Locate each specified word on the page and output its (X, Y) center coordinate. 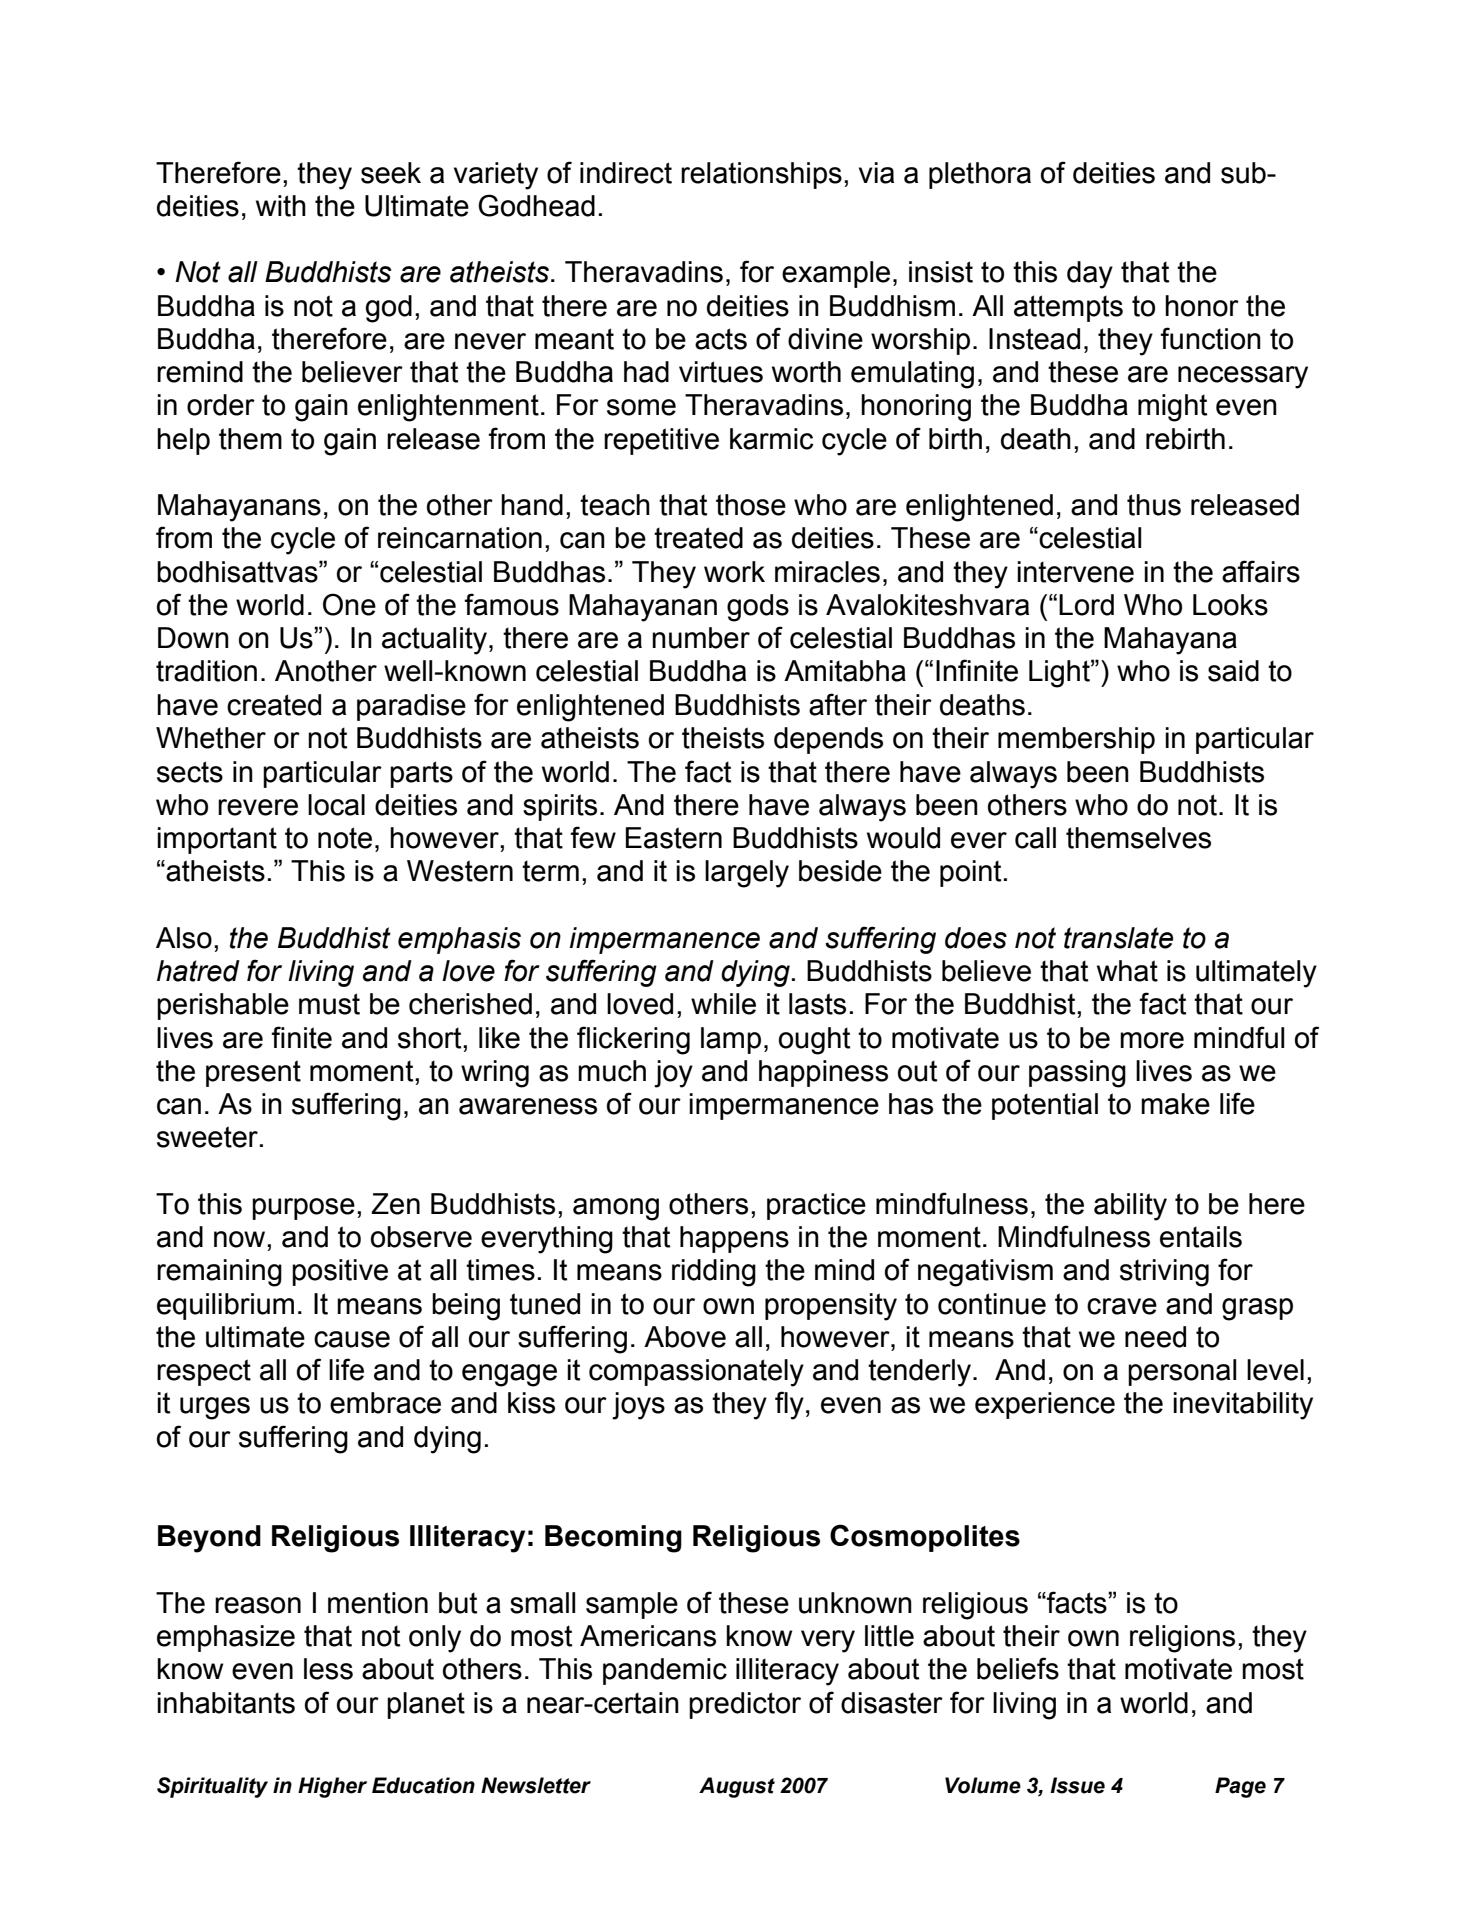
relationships (761, 175)
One (349, 604)
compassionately (696, 1373)
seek (391, 173)
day (1090, 275)
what (1127, 971)
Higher (332, 1787)
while (723, 1004)
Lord (1086, 605)
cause (352, 1339)
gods (758, 608)
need (1155, 1337)
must (329, 1004)
